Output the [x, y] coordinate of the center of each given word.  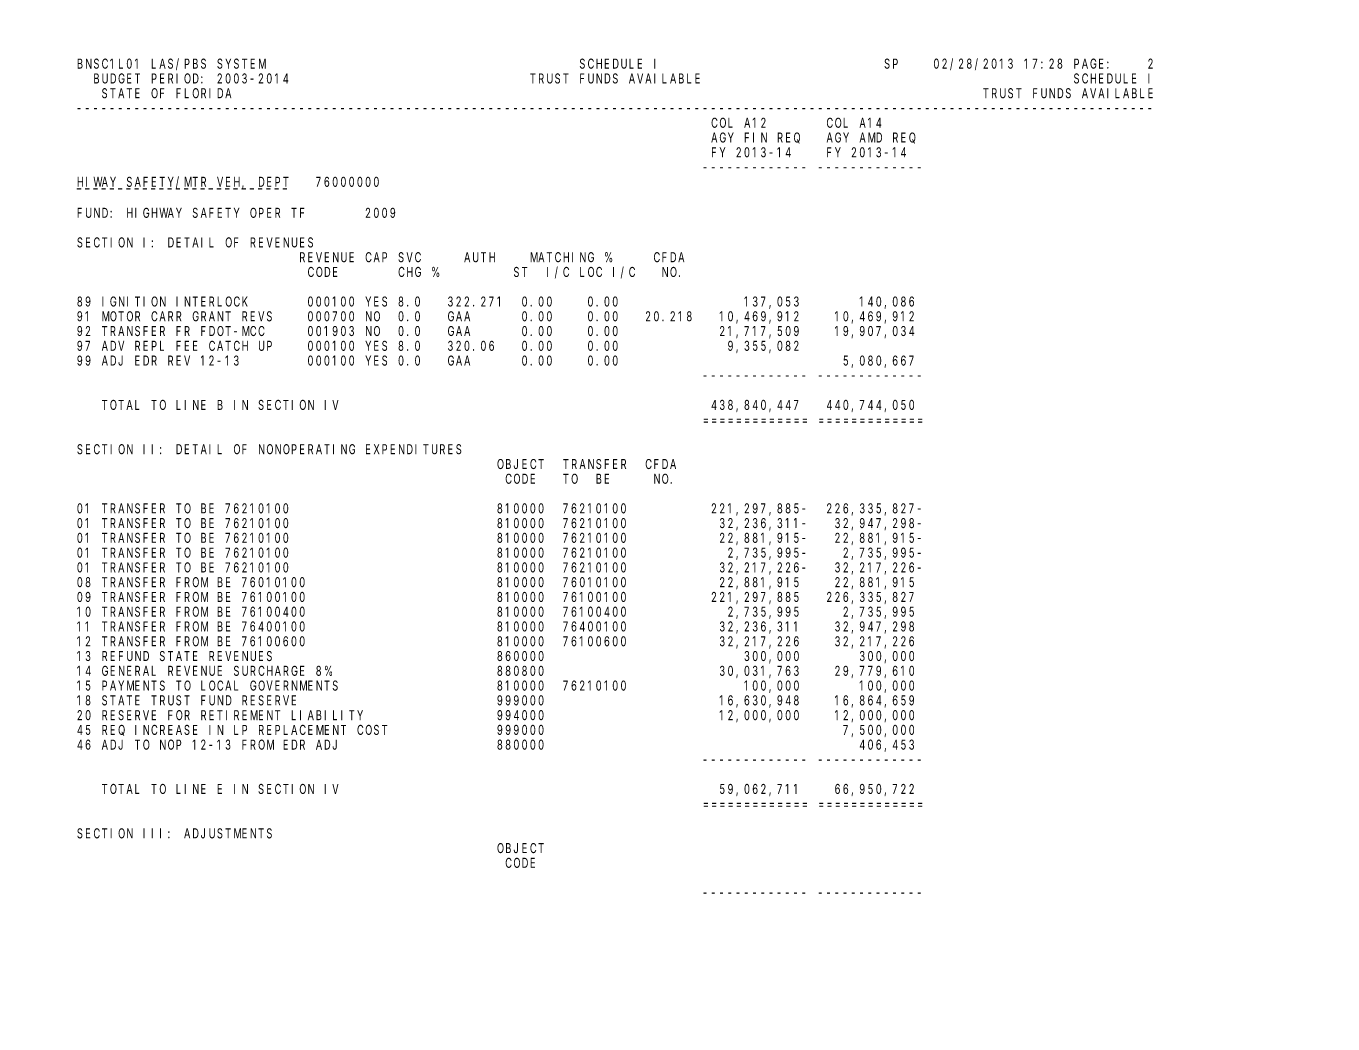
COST [372, 729]
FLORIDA [203, 93]
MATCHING [562, 257]
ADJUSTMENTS [228, 833]
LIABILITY [327, 715]
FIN [755, 137]
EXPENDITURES [414, 449]
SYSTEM [241, 63]
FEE [187, 346]
